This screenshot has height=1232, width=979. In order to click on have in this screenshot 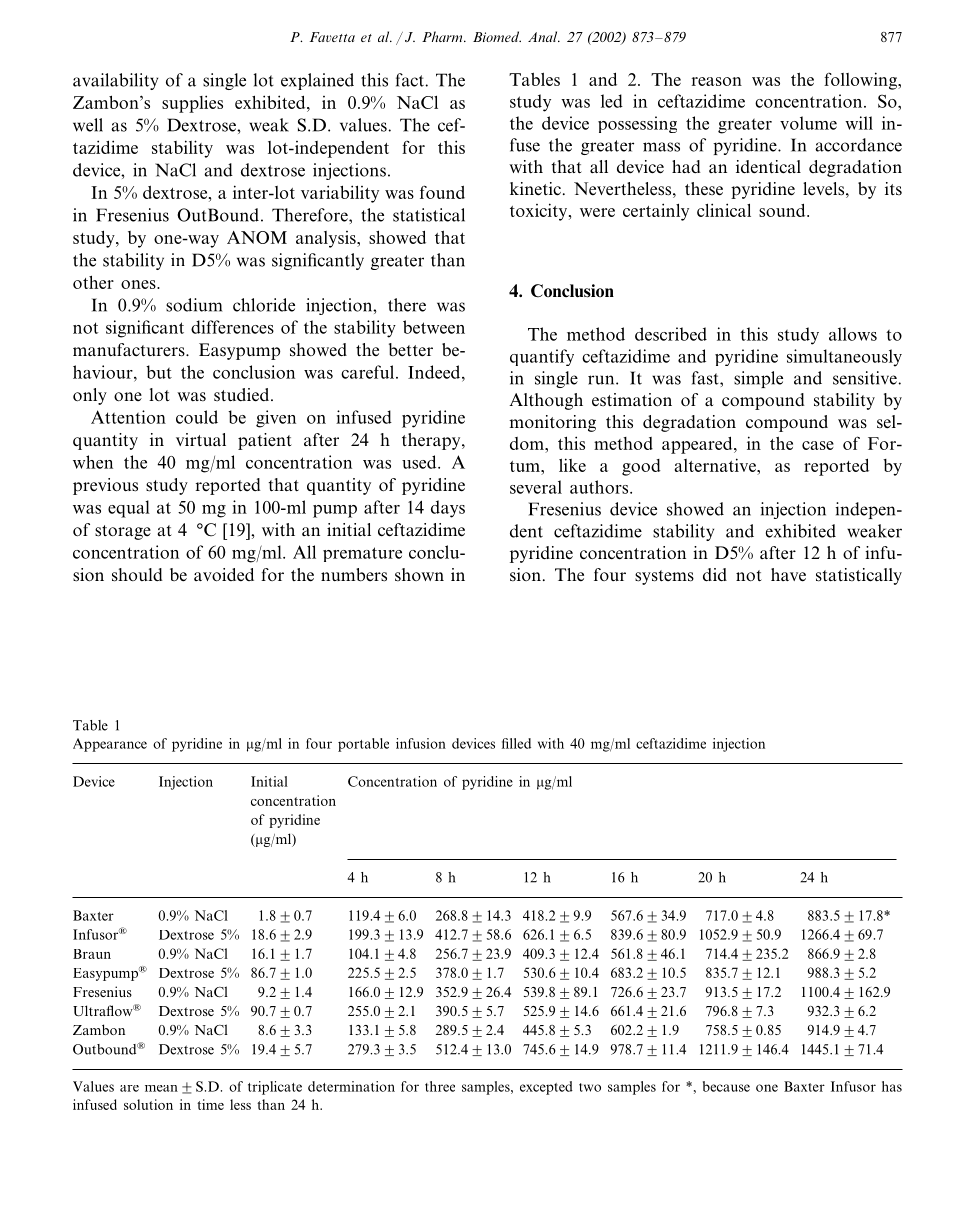, I will do `click(788, 575)`.
